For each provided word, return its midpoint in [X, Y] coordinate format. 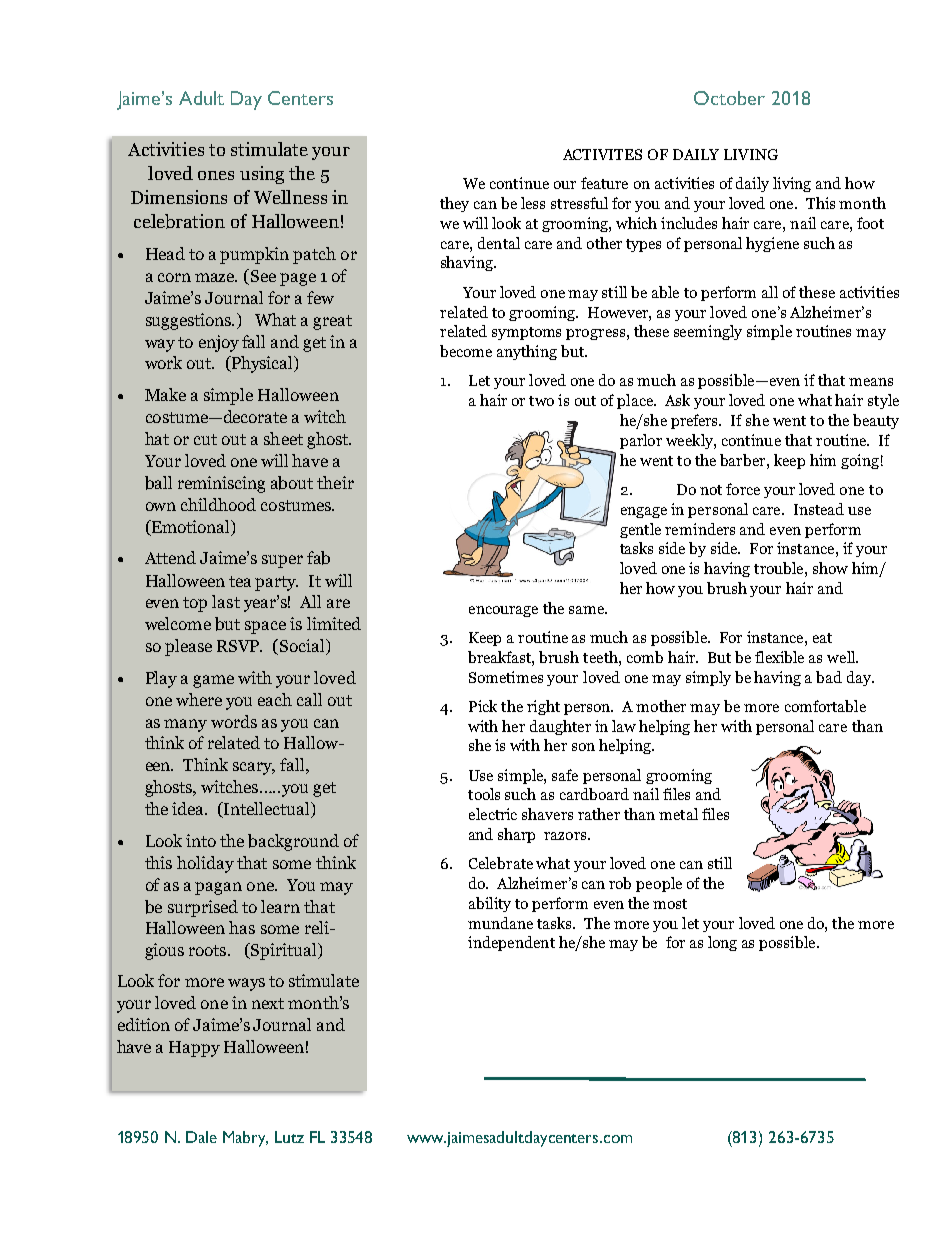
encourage [503, 611]
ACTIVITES [602, 154]
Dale [201, 1137]
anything [527, 352]
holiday [205, 864]
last [226, 601]
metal [678, 814]
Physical [262, 364]
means [871, 382]
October [729, 98]
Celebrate [501, 863]
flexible [779, 657]
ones [216, 175]
